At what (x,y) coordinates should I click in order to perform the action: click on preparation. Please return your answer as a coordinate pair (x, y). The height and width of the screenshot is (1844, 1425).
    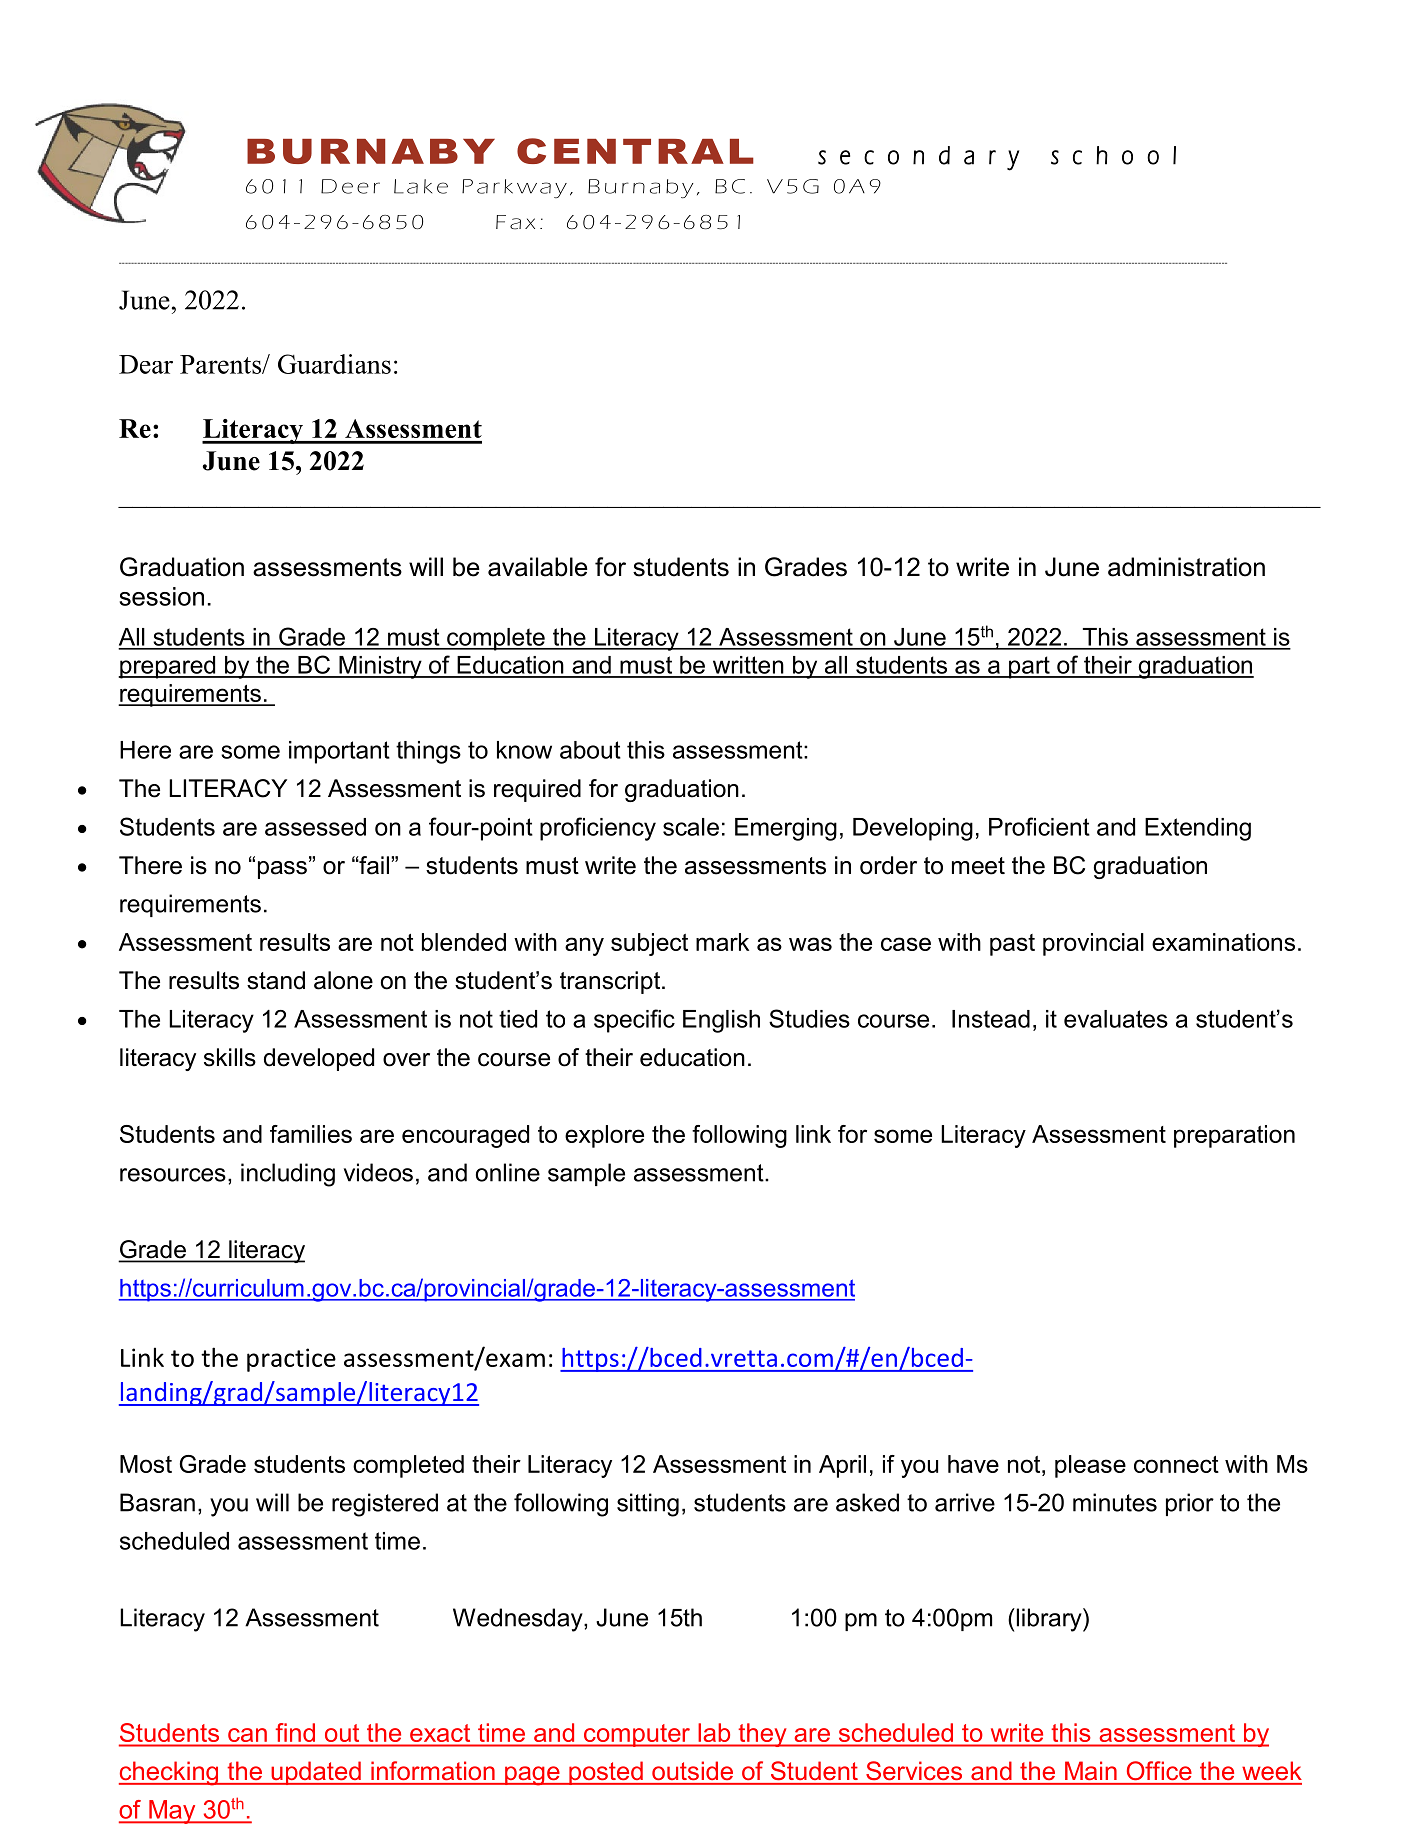
    Looking at the image, I should click on (1234, 1136).
